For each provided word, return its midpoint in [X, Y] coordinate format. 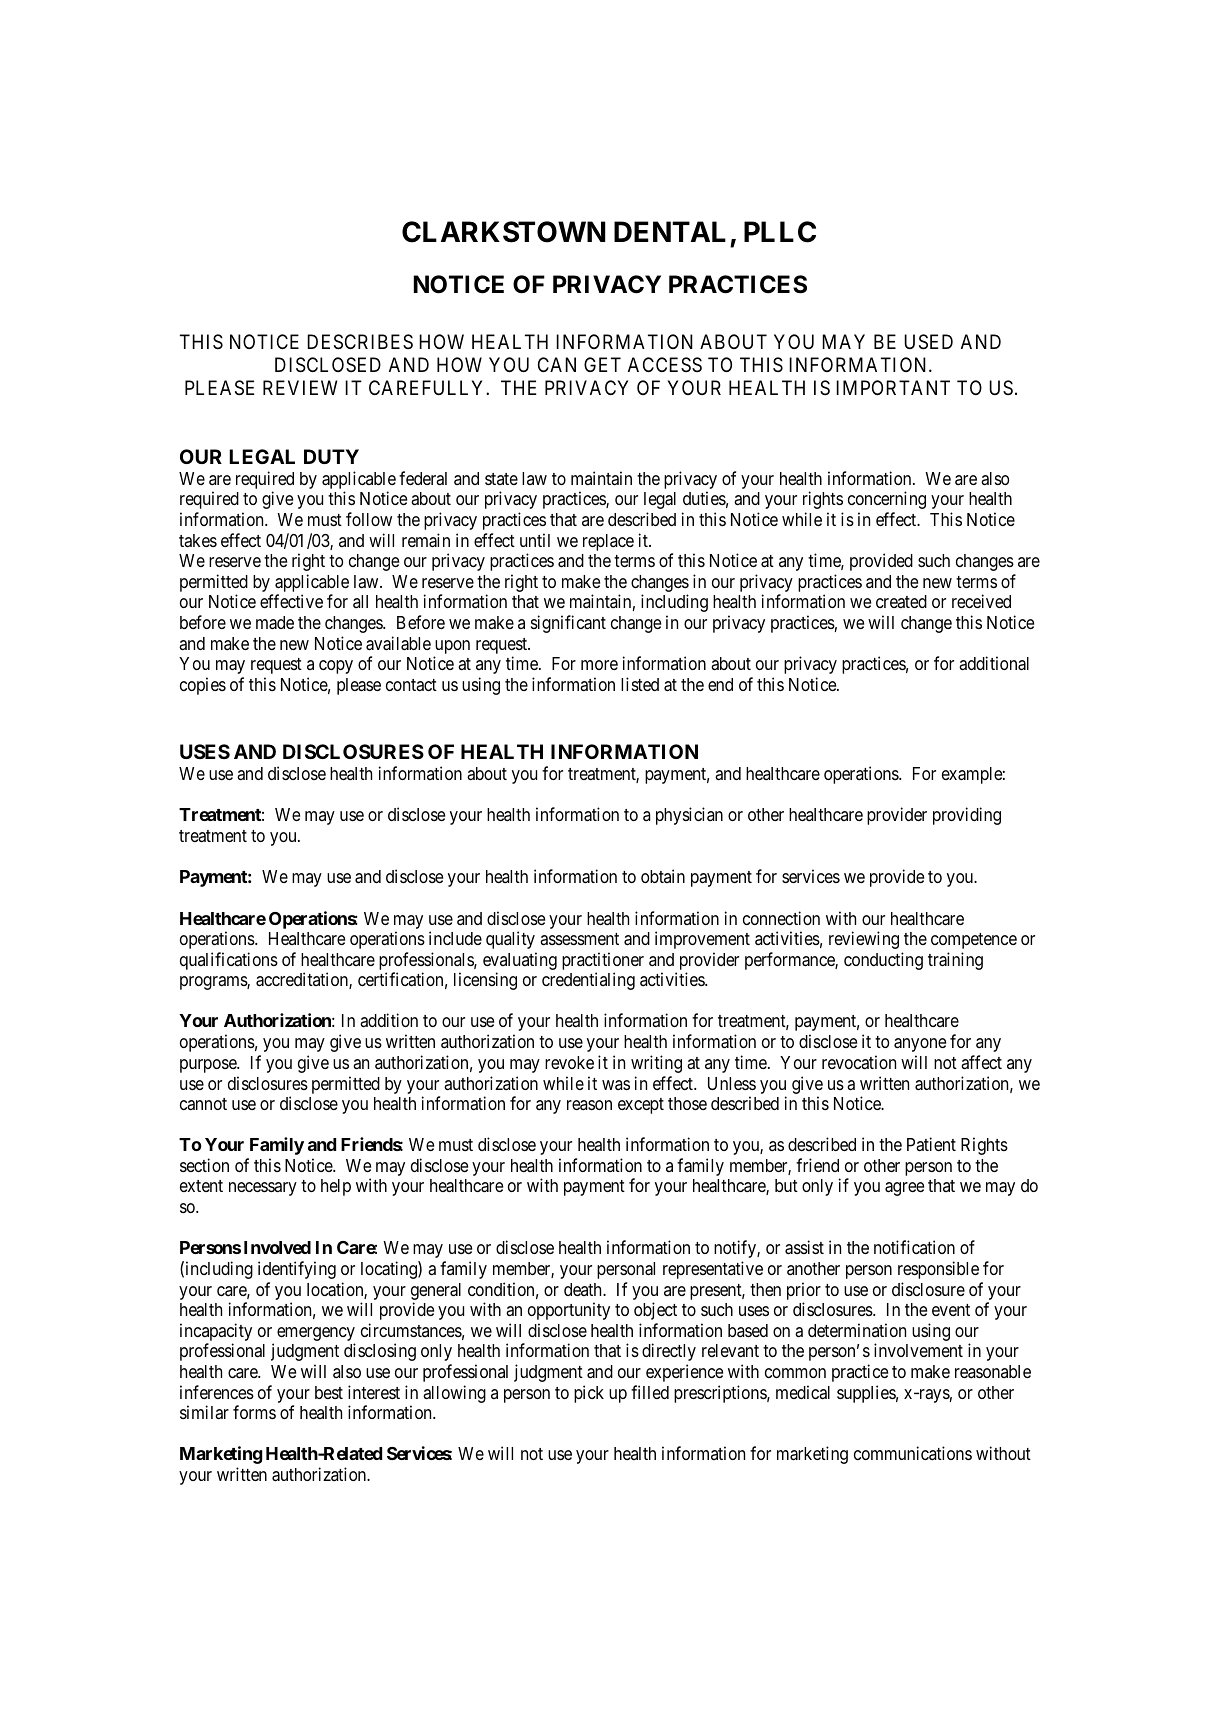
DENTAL [670, 231]
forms [254, 1412]
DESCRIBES [360, 342]
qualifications [229, 961]
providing [967, 816]
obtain [663, 876]
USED [928, 342]
